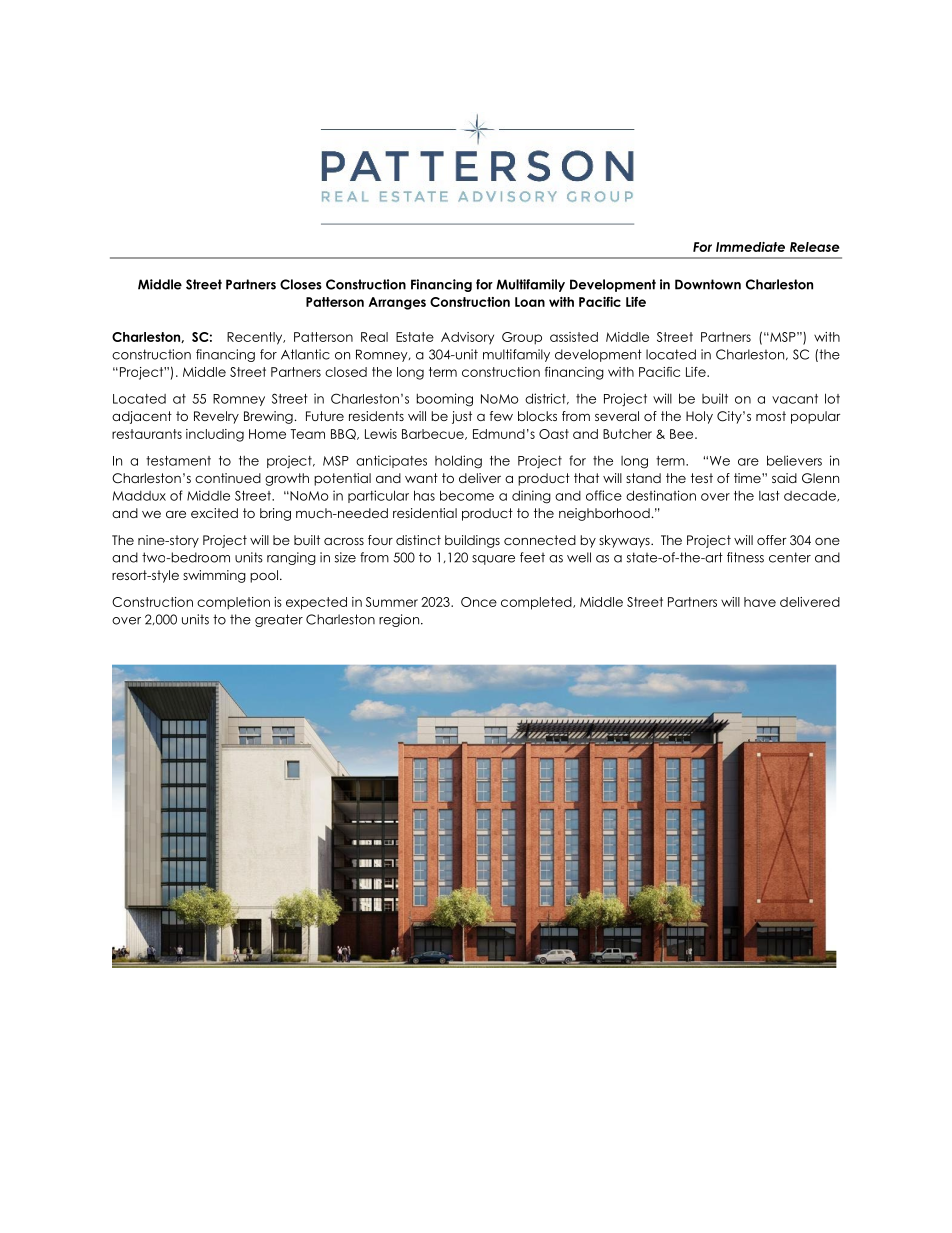  Describe the element at coordinates (233, 603) in the page. I see `completion` at that location.
